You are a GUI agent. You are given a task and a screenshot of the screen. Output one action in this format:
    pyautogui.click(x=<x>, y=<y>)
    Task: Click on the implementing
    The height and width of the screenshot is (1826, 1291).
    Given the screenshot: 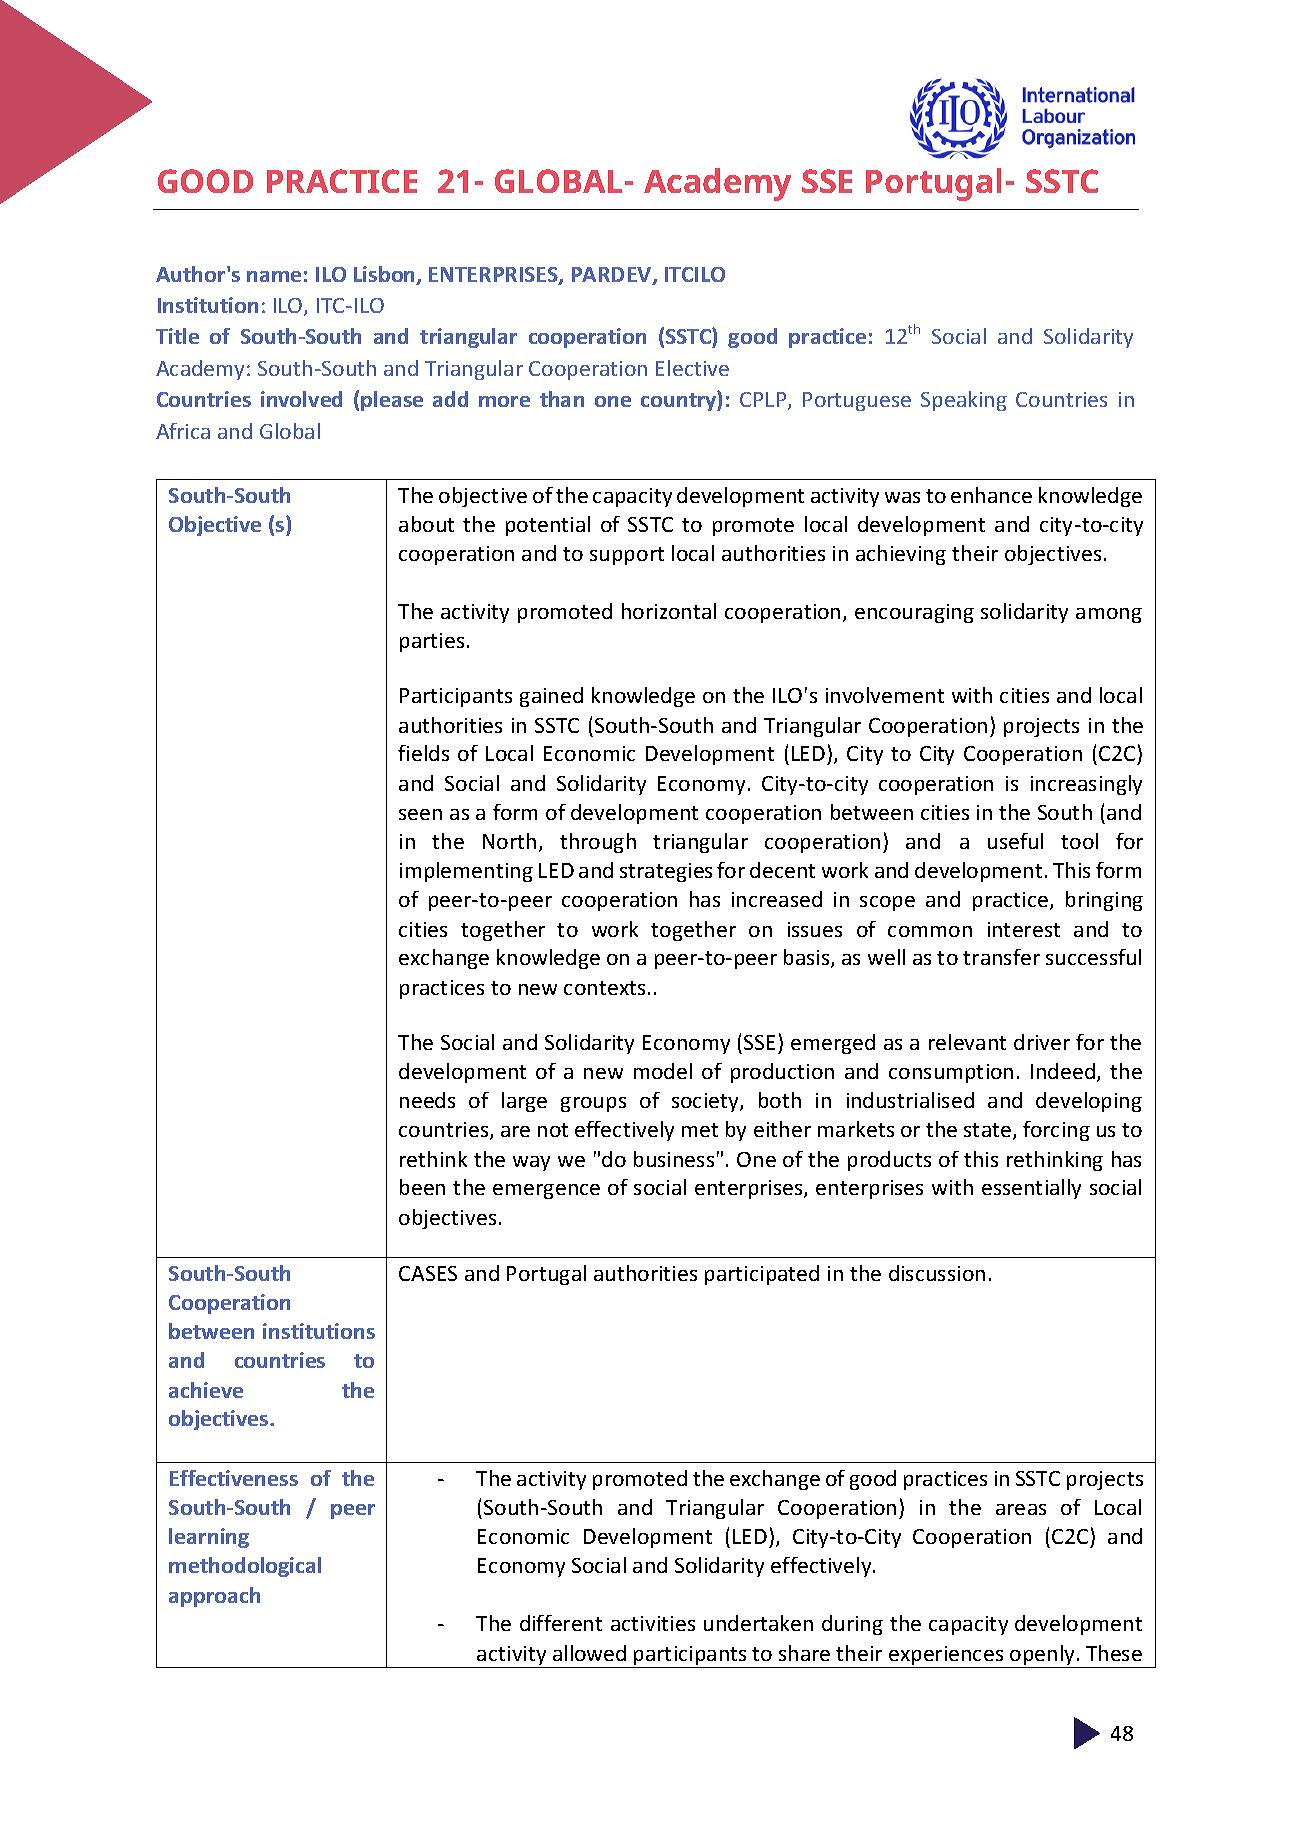 What is the action you would take?
    pyautogui.click(x=466, y=872)
